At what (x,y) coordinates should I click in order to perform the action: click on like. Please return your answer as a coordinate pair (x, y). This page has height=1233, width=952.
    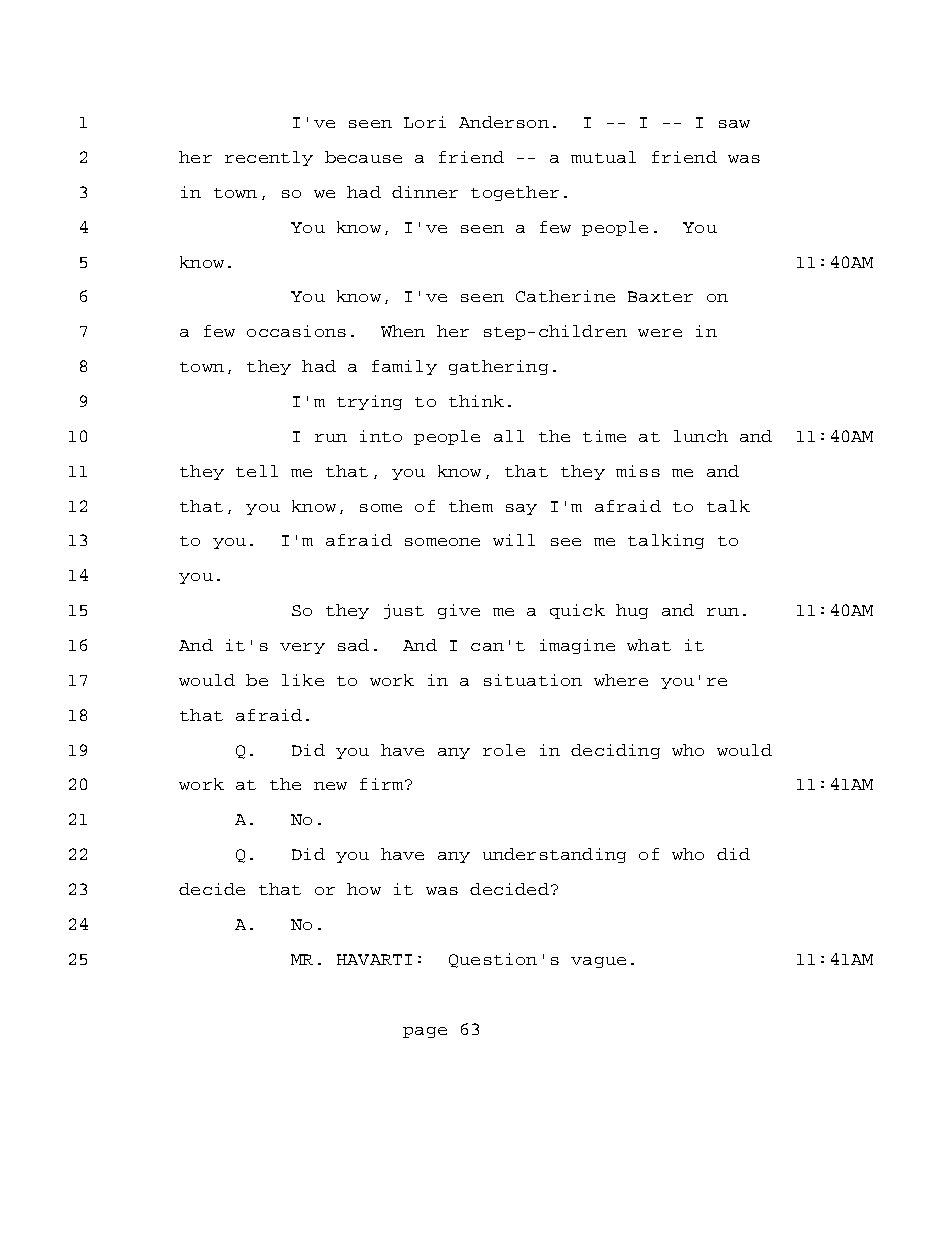
    Looking at the image, I should click on (303, 680).
